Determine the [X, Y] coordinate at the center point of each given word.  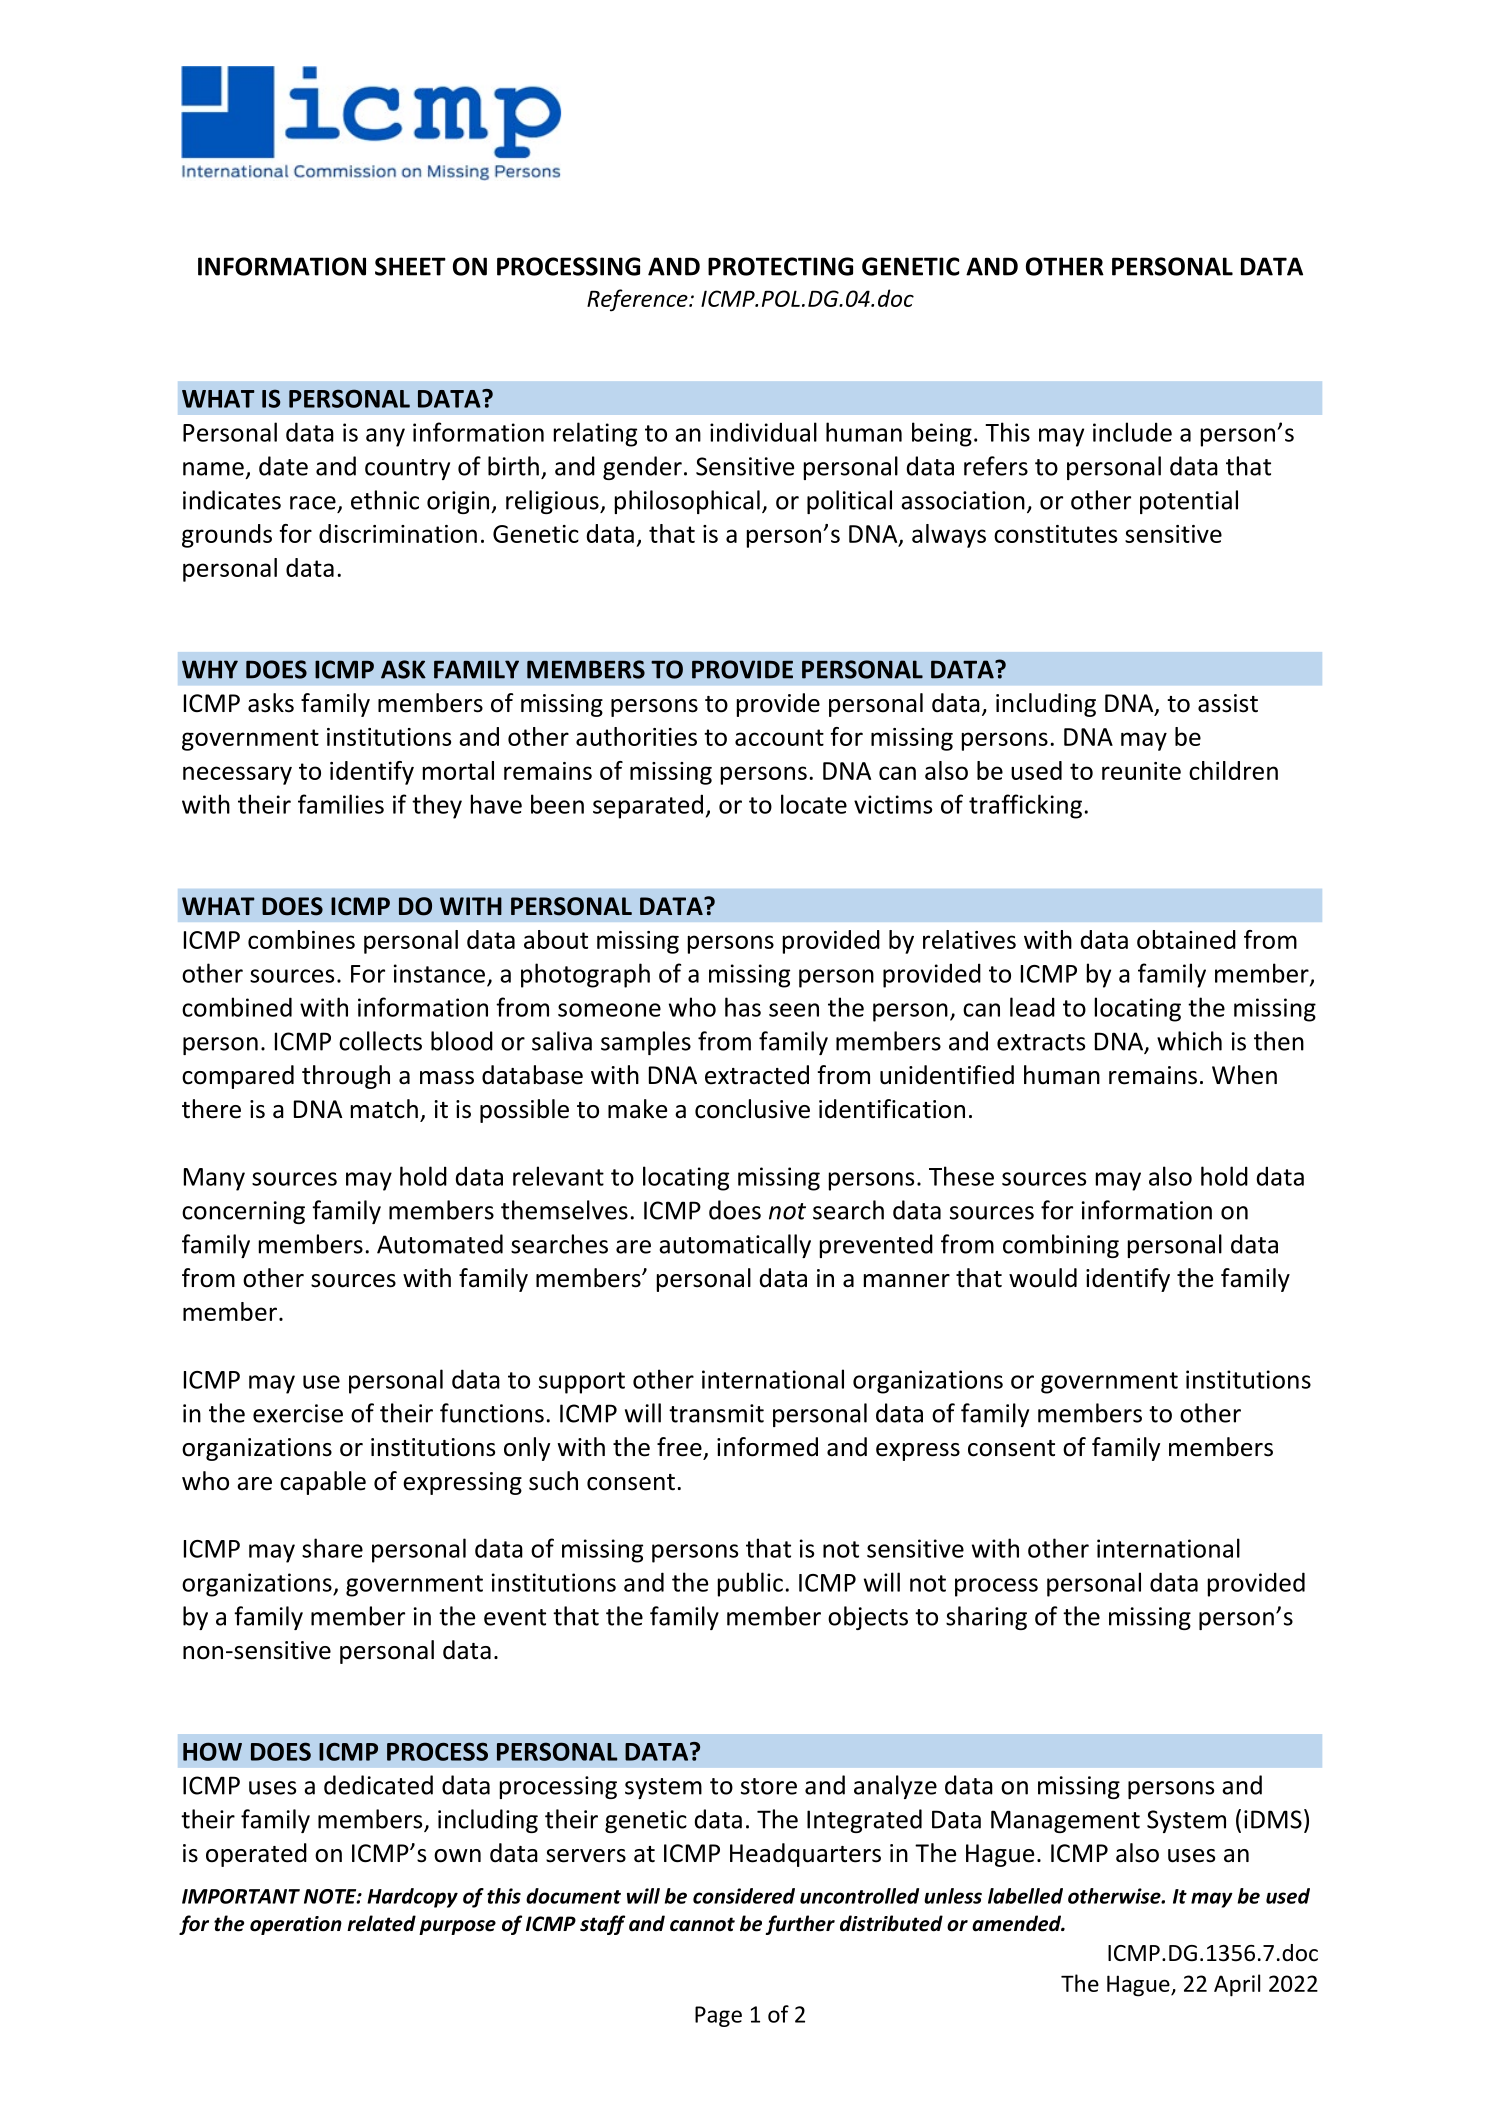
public [750, 1584]
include [1132, 432]
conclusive [752, 1109]
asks [271, 703]
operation [296, 1925]
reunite [1141, 771]
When [1244, 1075]
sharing [986, 1618]
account [779, 737]
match [384, 1109]
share [332, 1548]
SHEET [410, 266]
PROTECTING [780, 266]
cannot [702, 1924]
